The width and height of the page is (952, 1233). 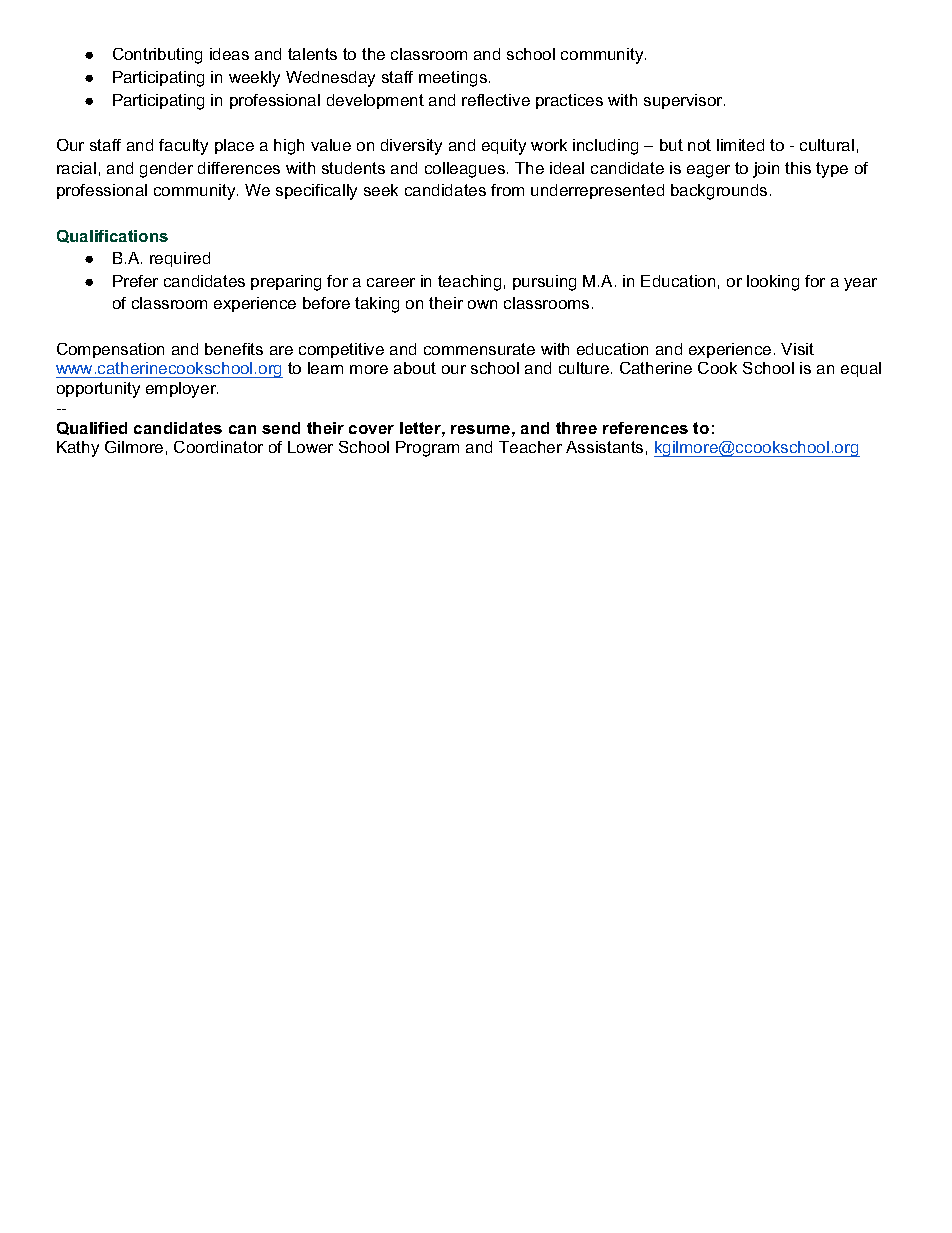 I want to click on supervisor, so click(x=684, y=101).
